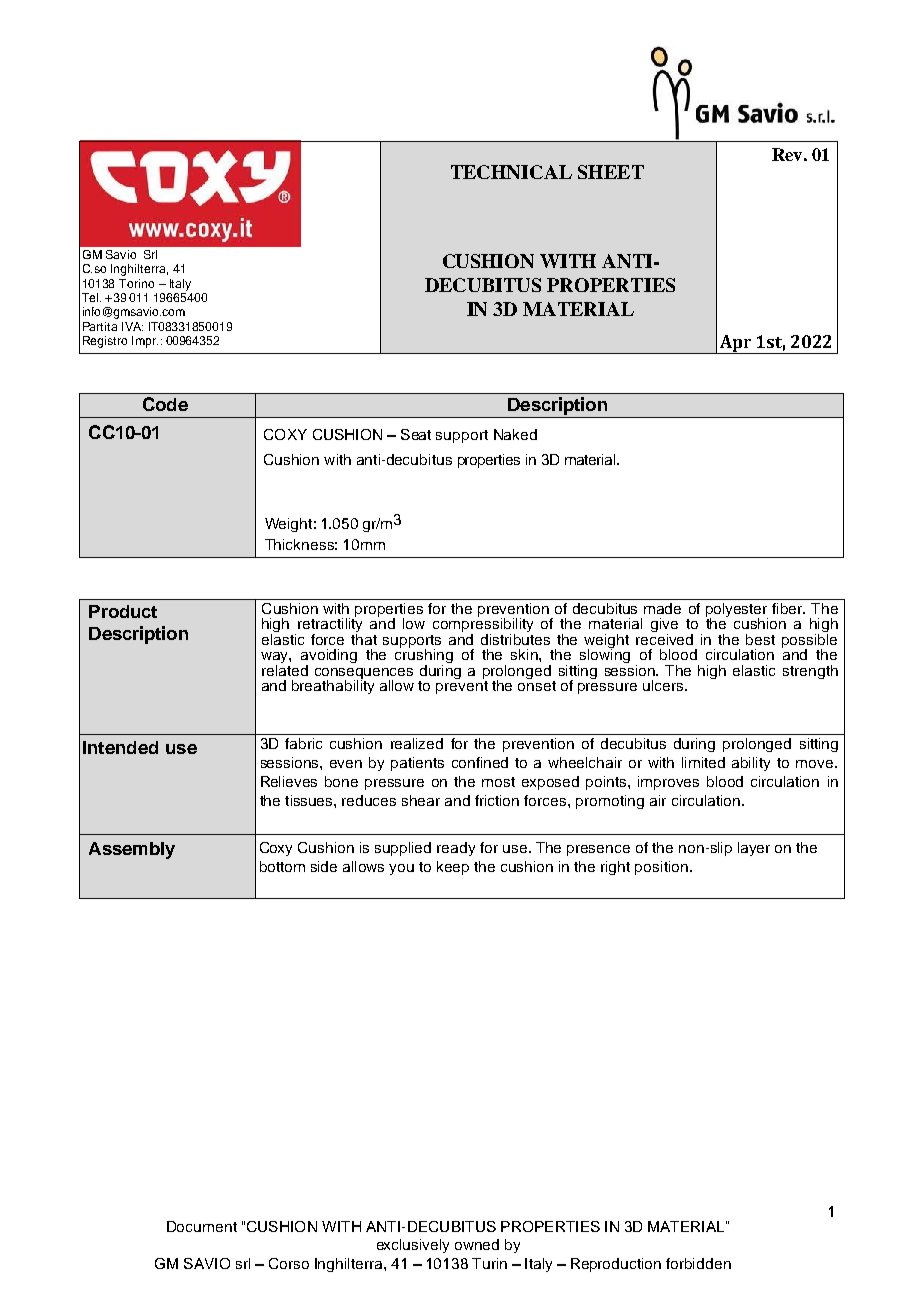 This page has width=924, height=1307. Describe the element at coordinates (202, 1226) in the page. I see `Document` at that location.
